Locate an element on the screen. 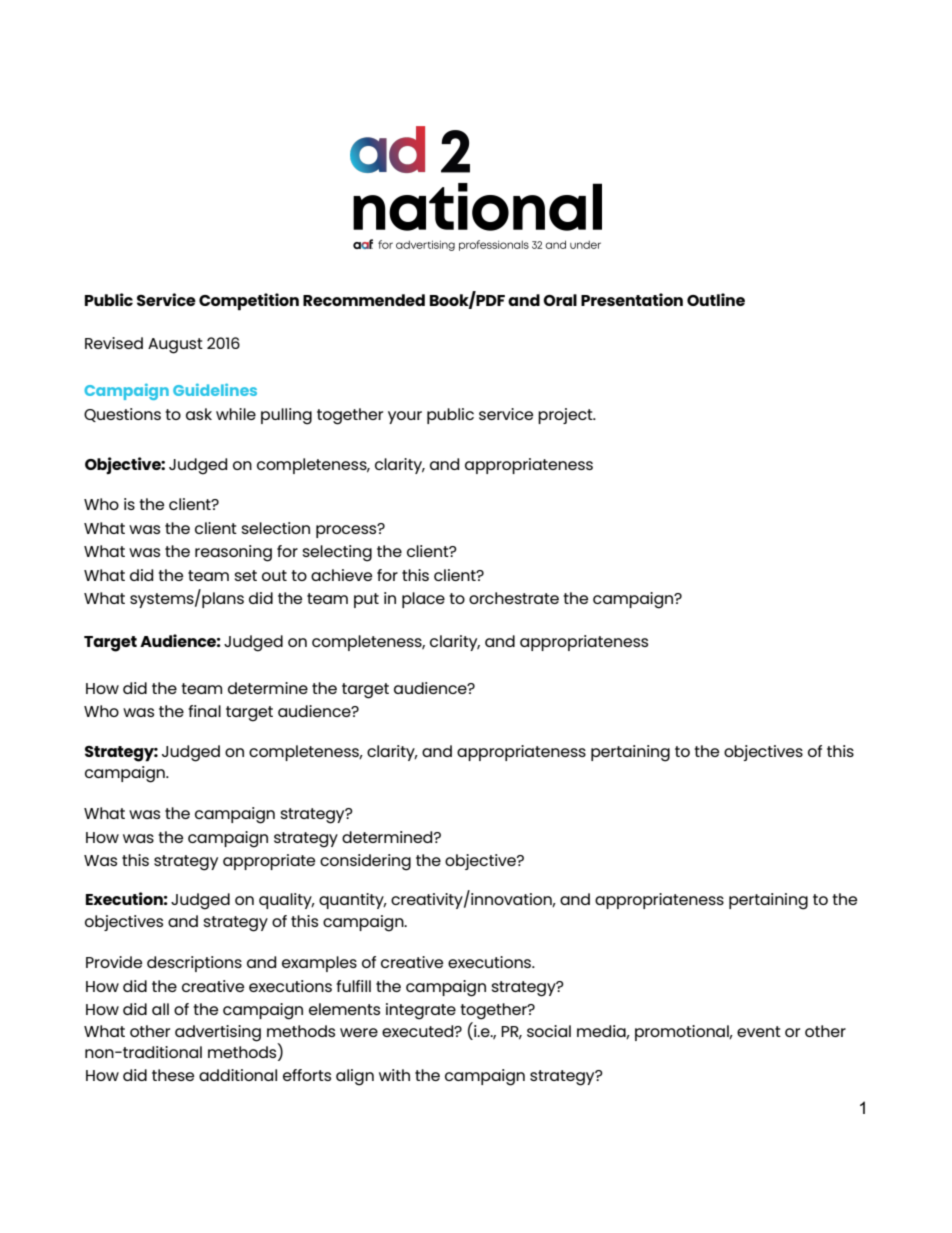 The image size is (952, 1233). orchestrate is located at coordinates (514, 598).
